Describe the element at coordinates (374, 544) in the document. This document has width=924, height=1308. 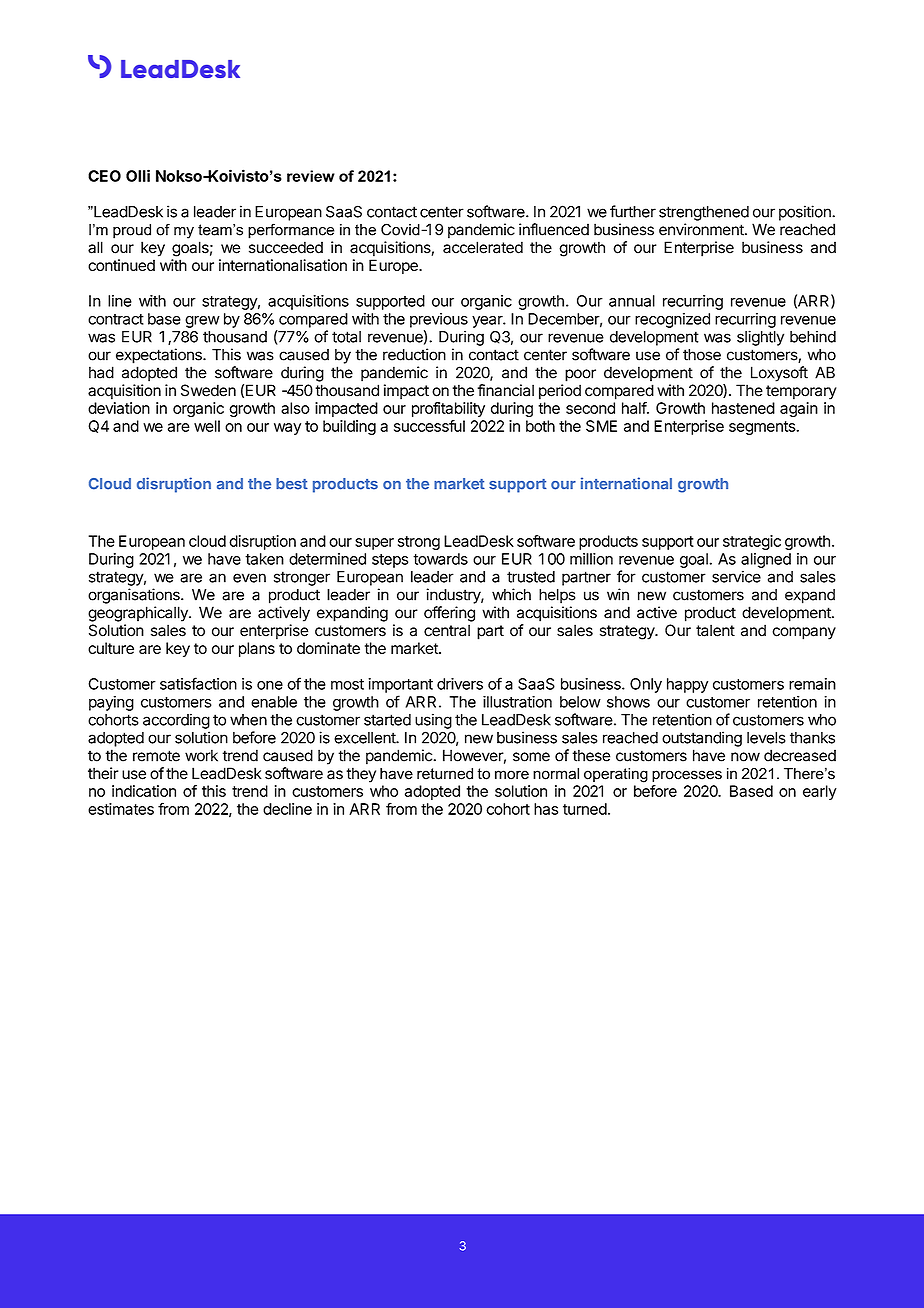
I see `super` at that location.
